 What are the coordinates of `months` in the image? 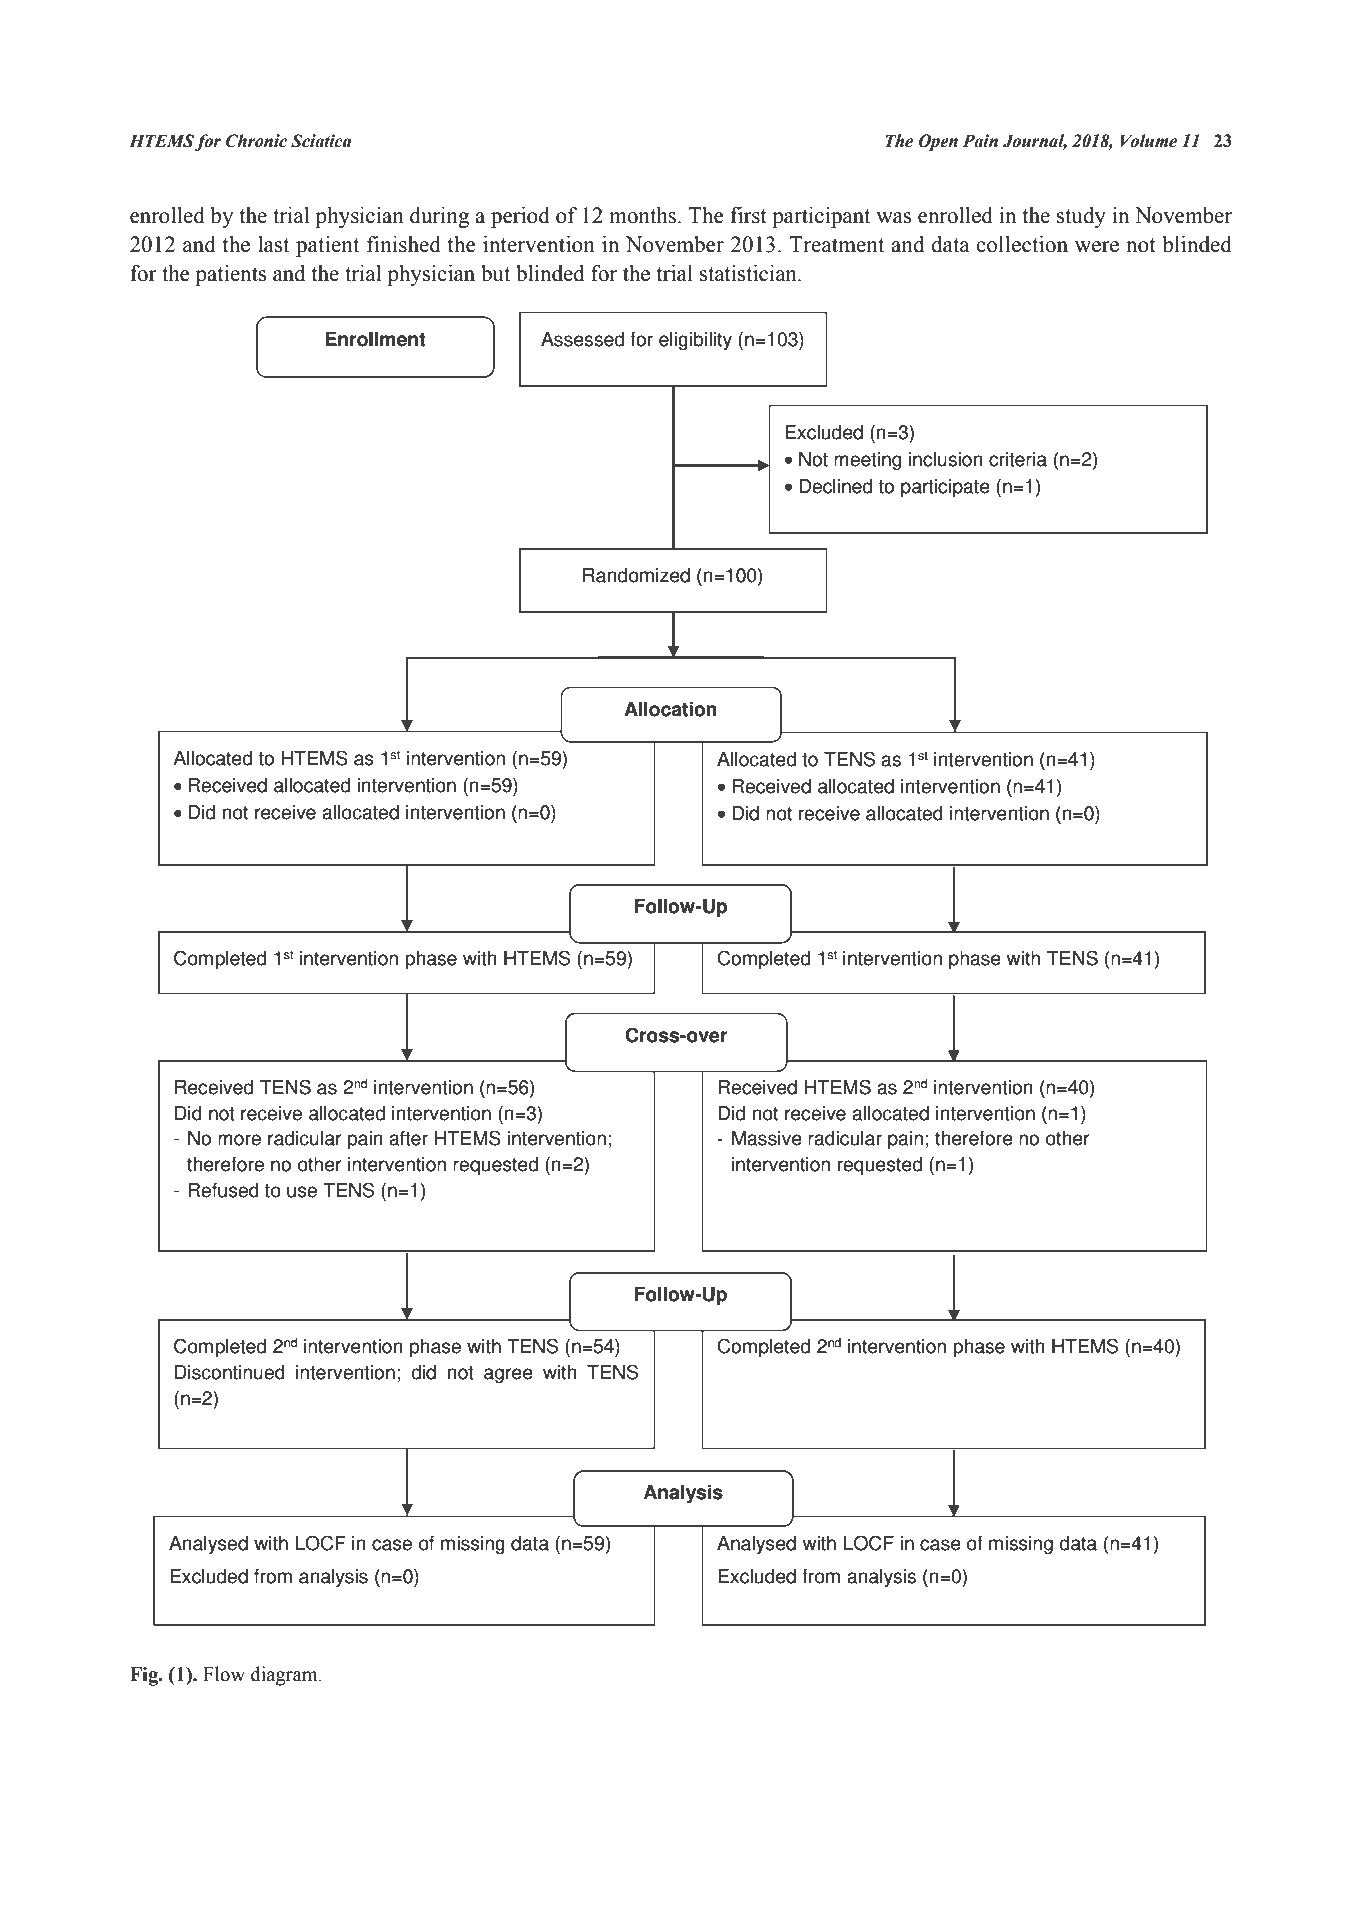 It's located at (642, 215).
